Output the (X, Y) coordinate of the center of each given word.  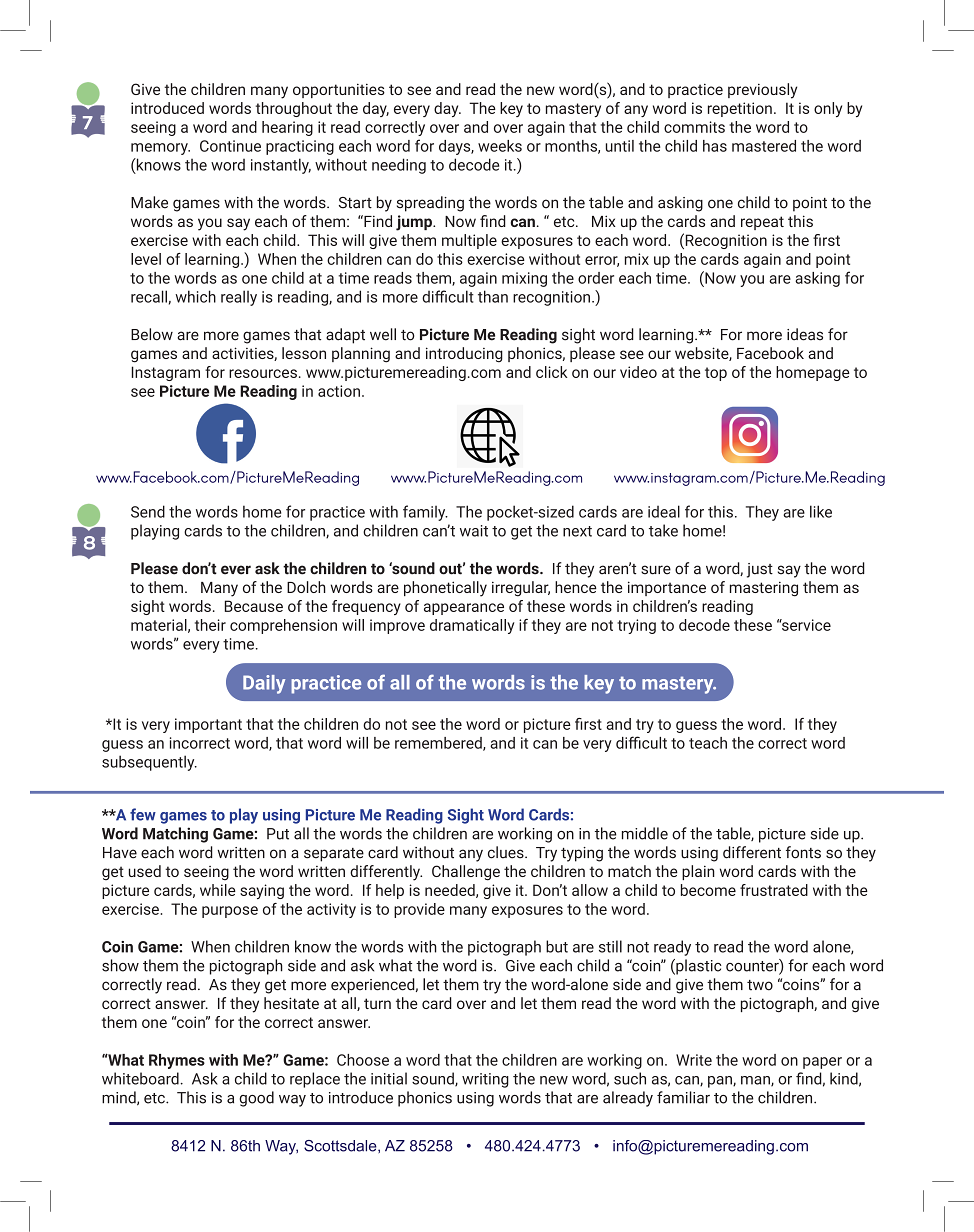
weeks (500, 146)
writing (485, 1080)
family (425, 513)
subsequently (149, 763)
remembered (439, 744)
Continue (230, 146)
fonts (803, 852)
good (256, 1099)
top (716, 374)
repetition (740, 109)
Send (148, 511)
